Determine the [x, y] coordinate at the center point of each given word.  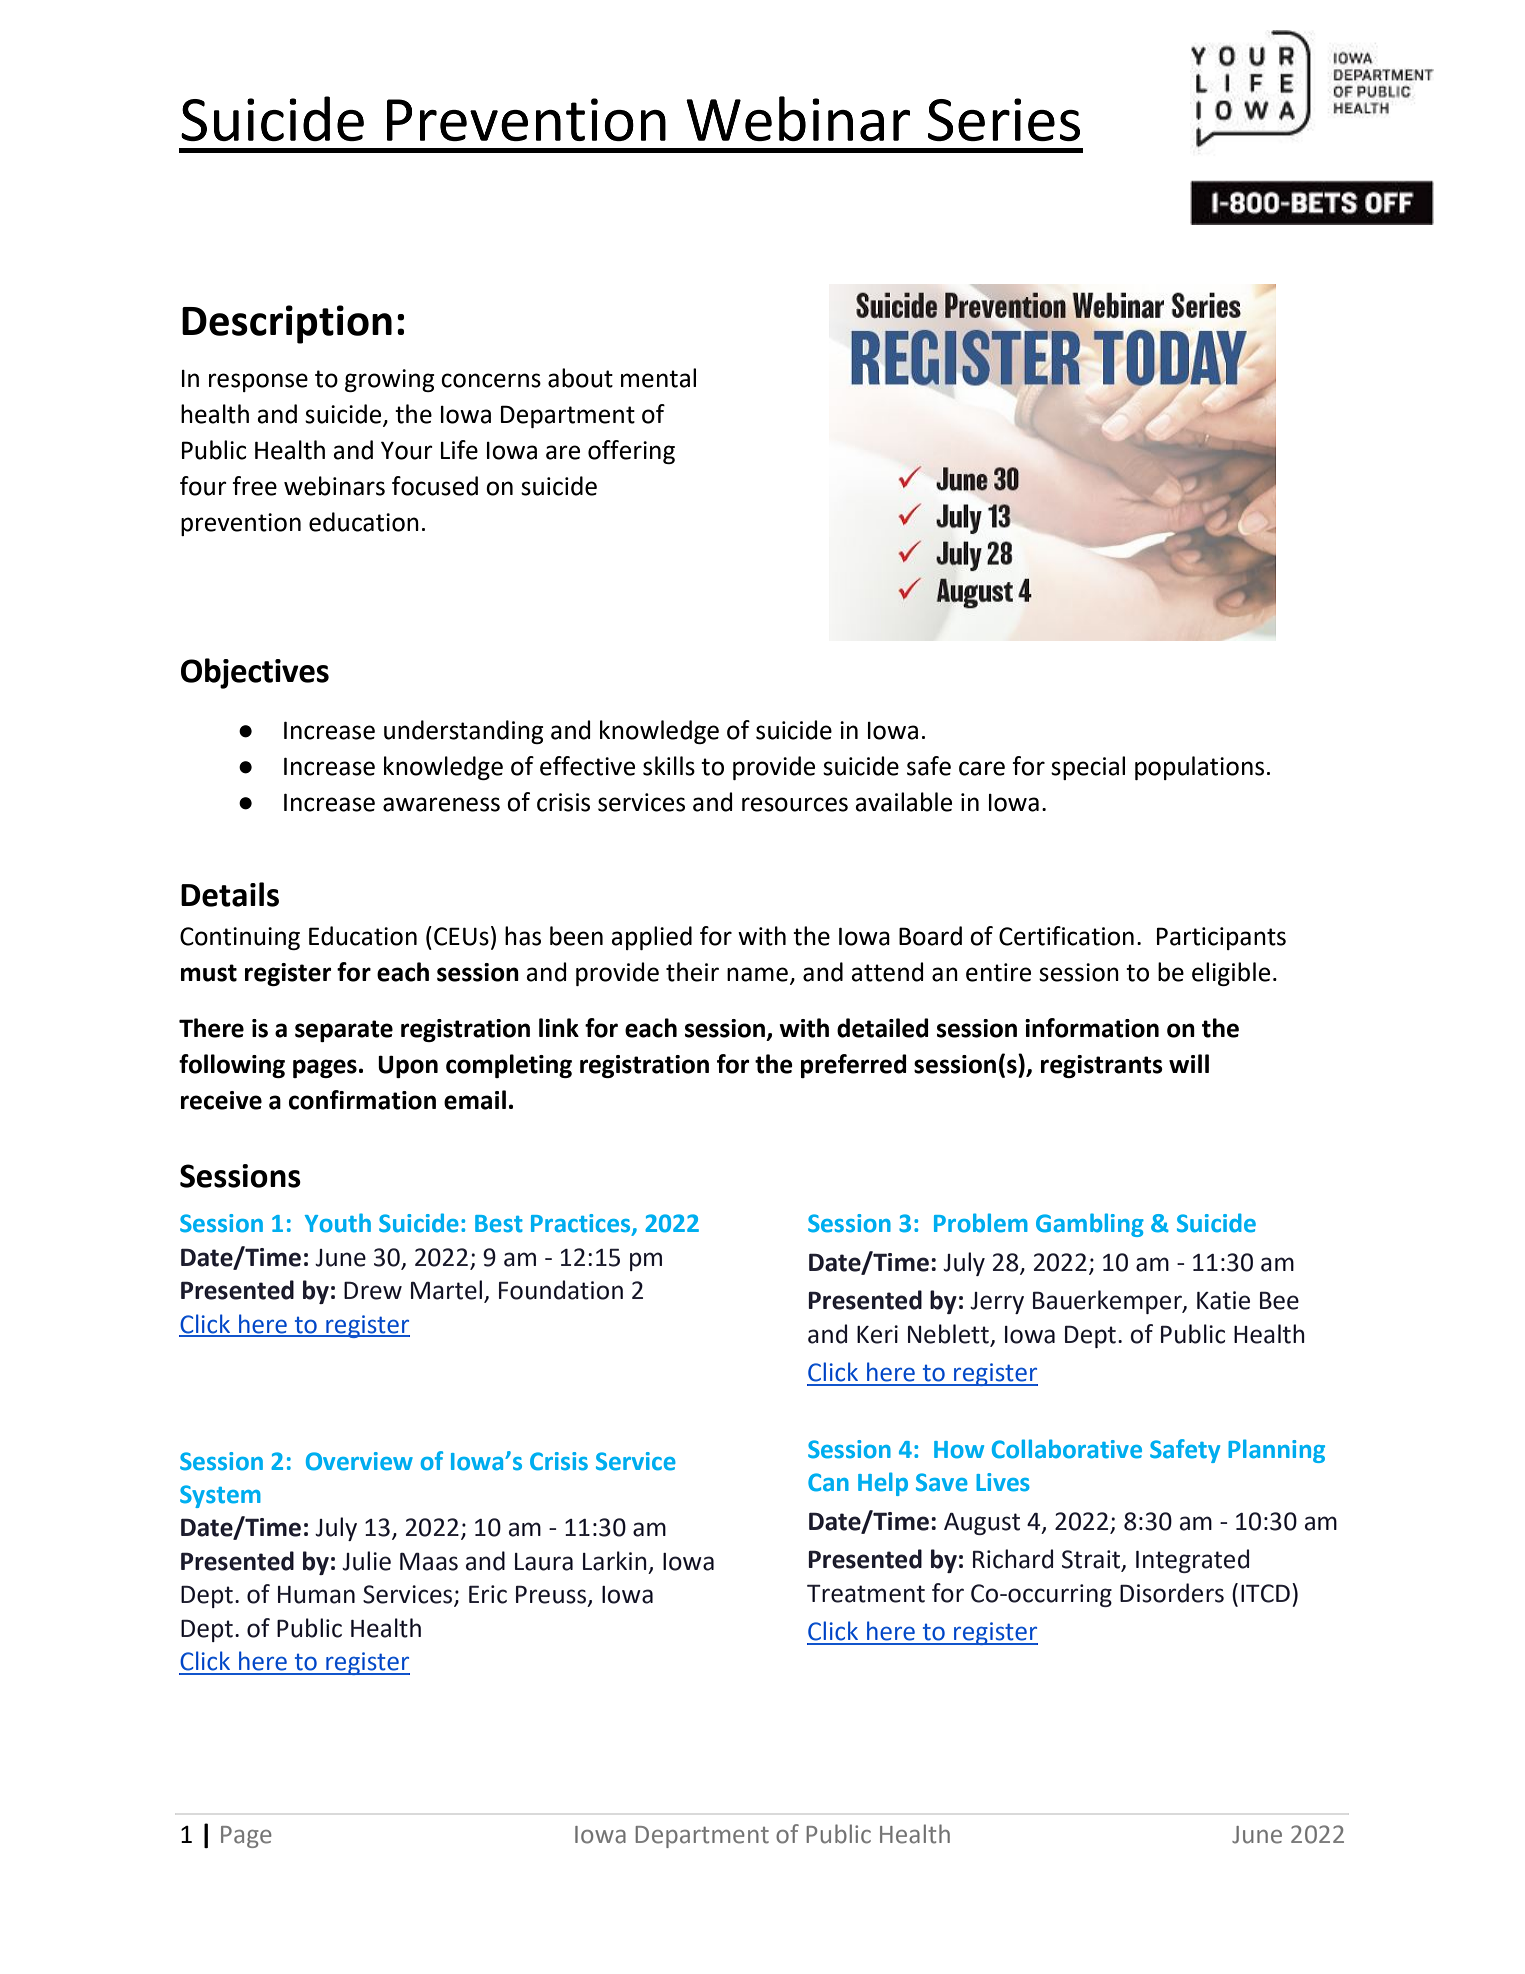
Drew [373, 1290]
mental [658, 378]
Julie [366, 1561]
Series [1004, 119]
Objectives [255, 673]
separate [344, 1031]
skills [669, 766]
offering [631, 452]
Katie [1223, 1300]
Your [407, 450]
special [1088, 768]
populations [1199, 768]
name [757, 974]
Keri [877, 1334]
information [1092, 1028]
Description [287, 324]
